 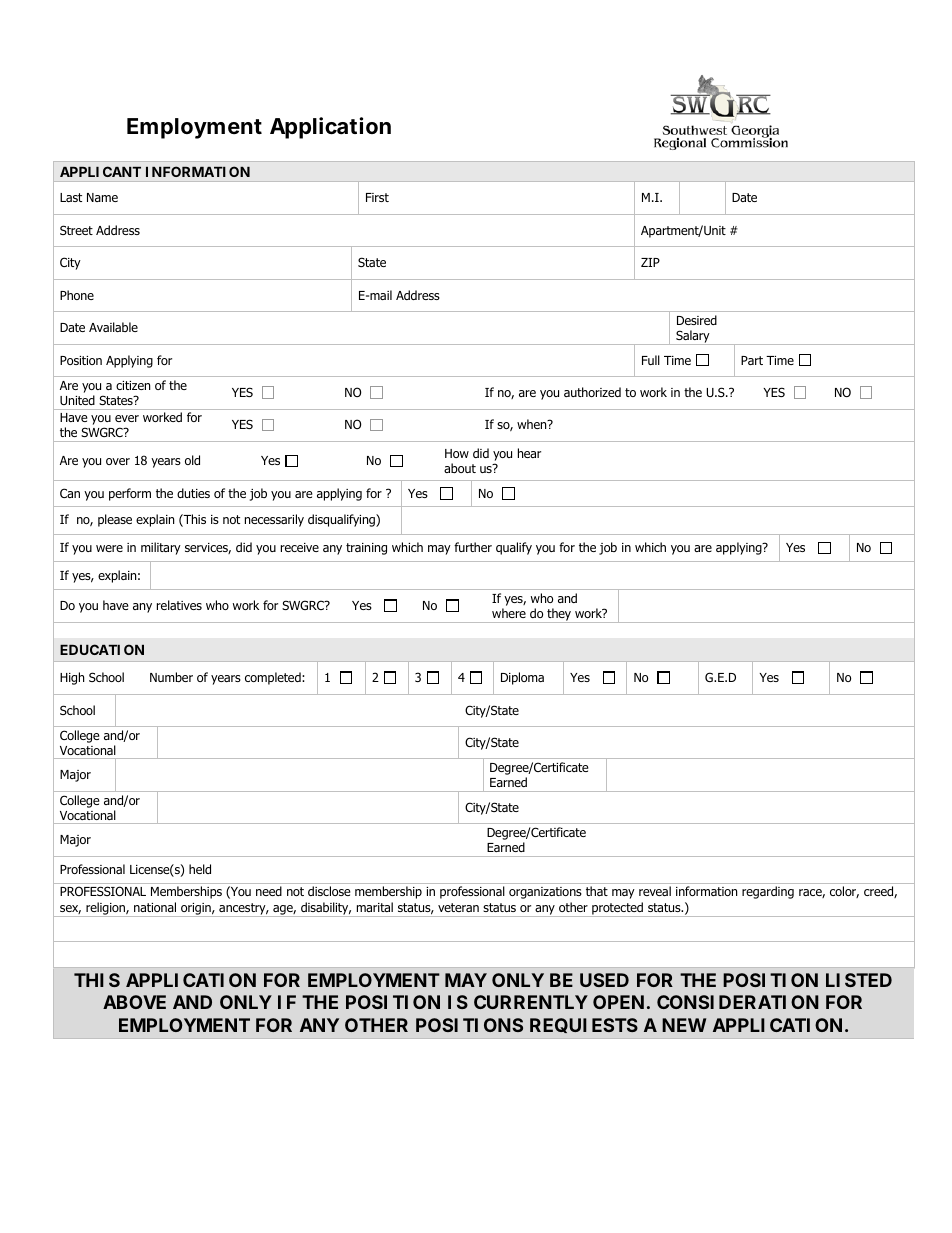 I want to click on veteran, so click(x=458, y=907).
